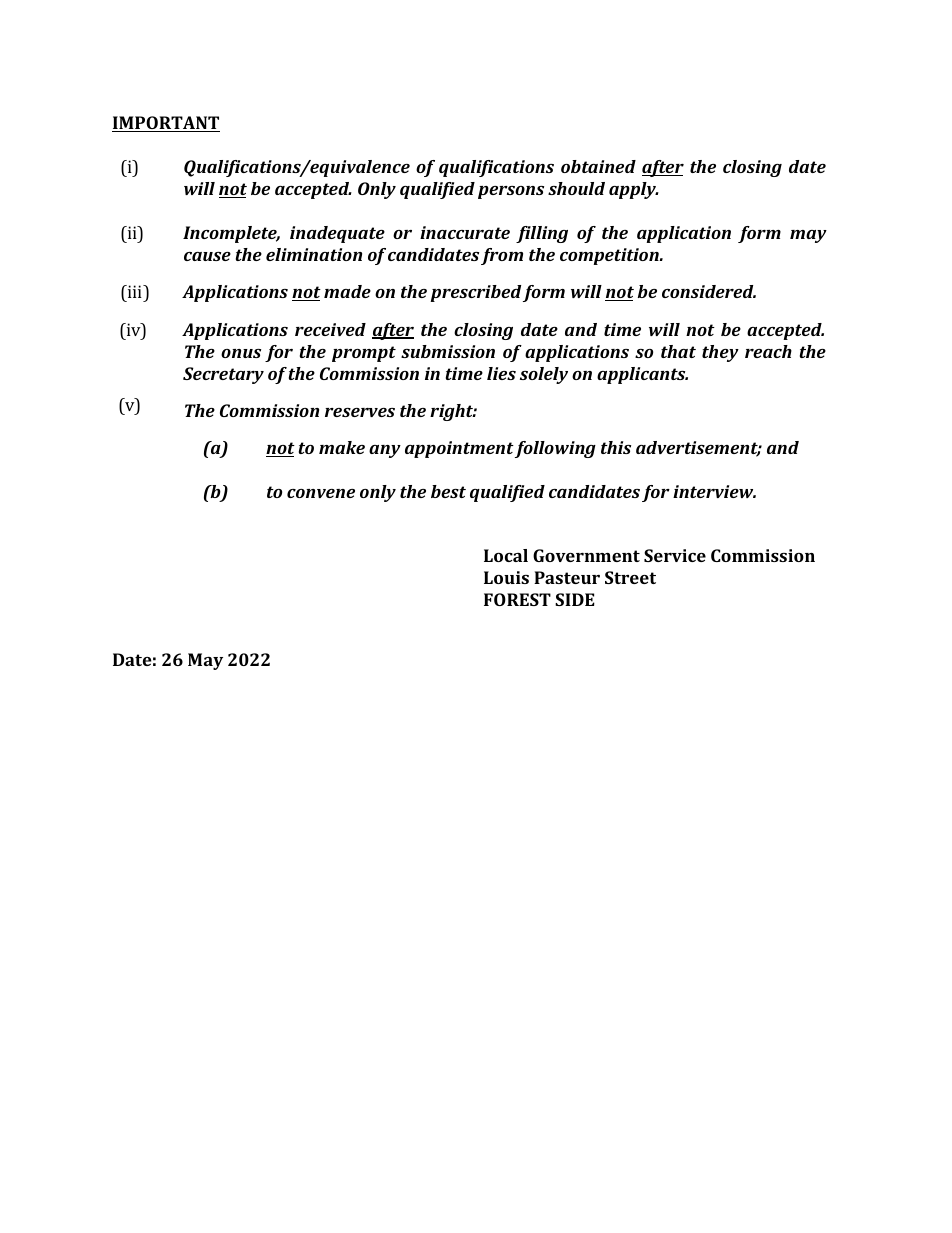 Image resolution: width=952 pixels, height=1233 pixels. Describe the element at coordinates (598, 166) in the document. I see `obtained` at that location.
